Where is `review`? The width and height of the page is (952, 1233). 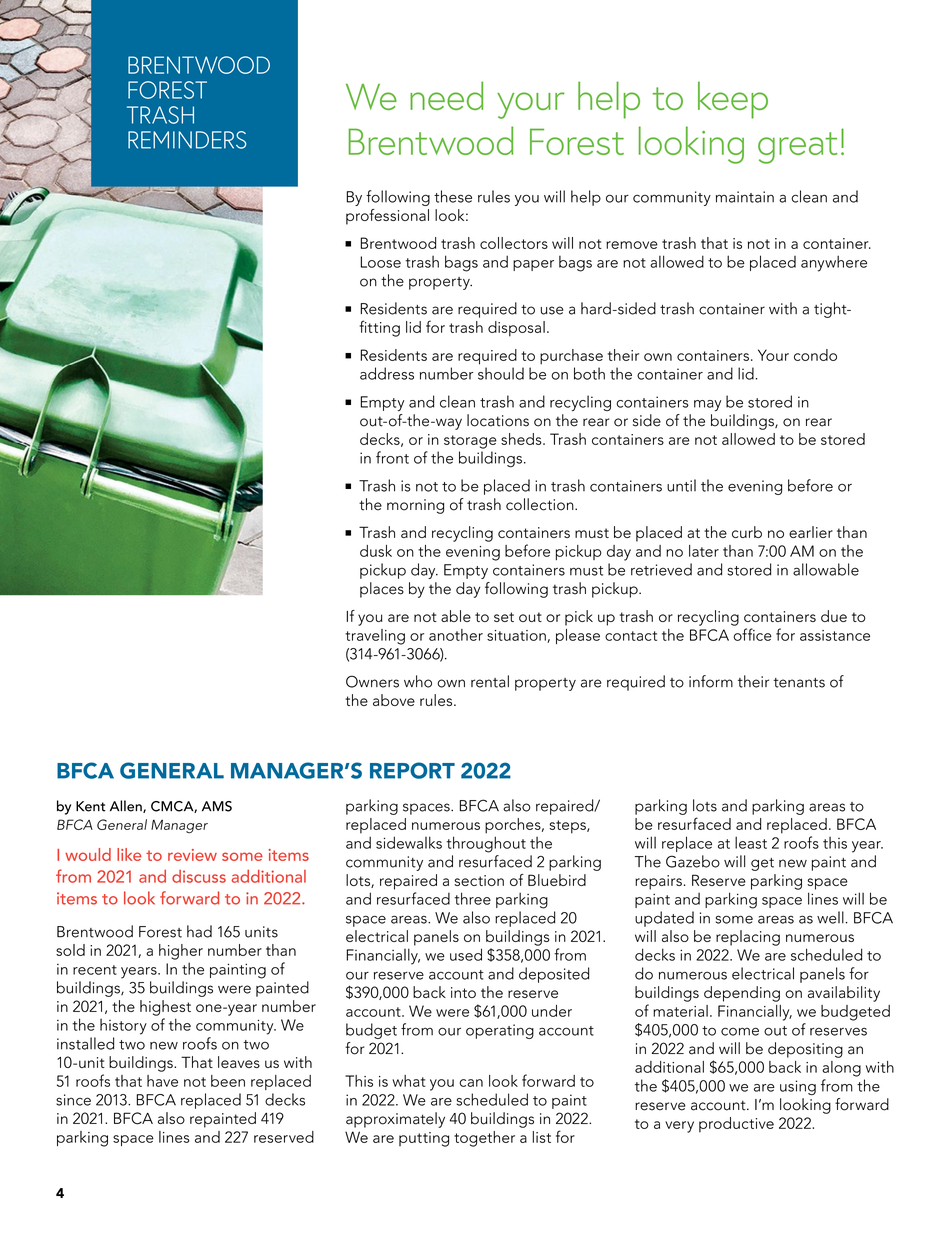 review is located at coordinates (192, 855).
